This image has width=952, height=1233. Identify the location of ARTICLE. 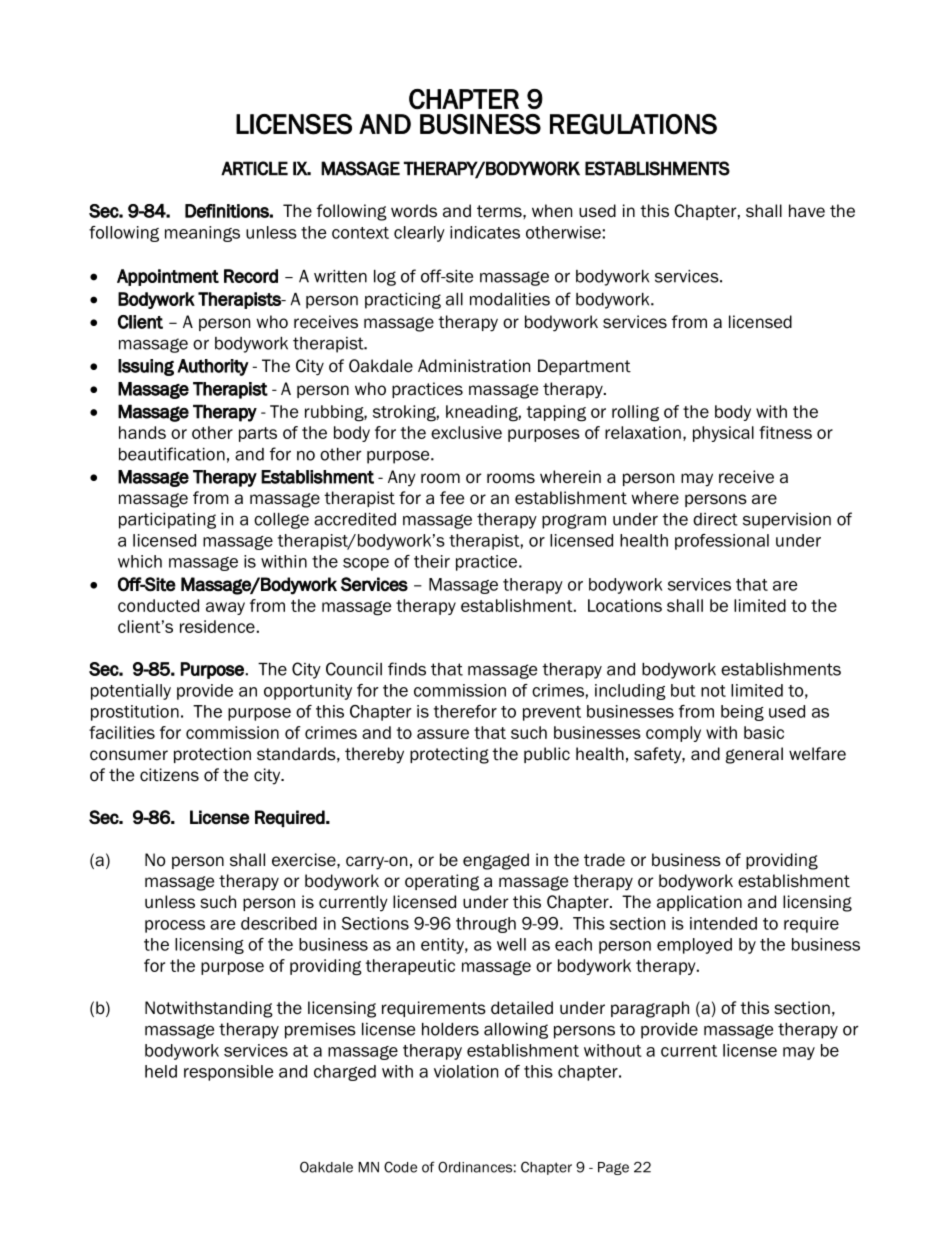
(254, 168).
